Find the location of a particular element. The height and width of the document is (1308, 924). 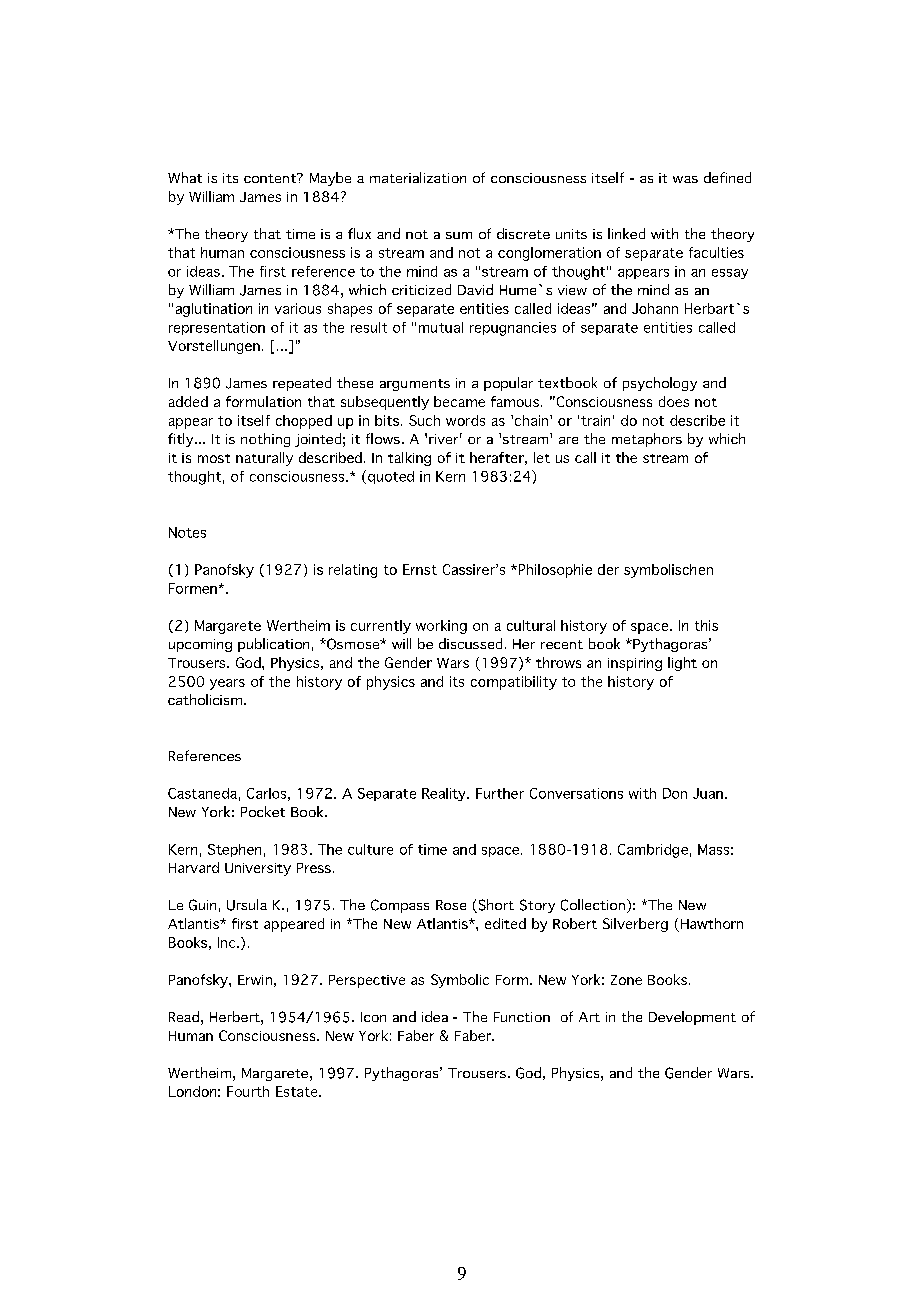

Function is located at coordinates (522, 1017).
